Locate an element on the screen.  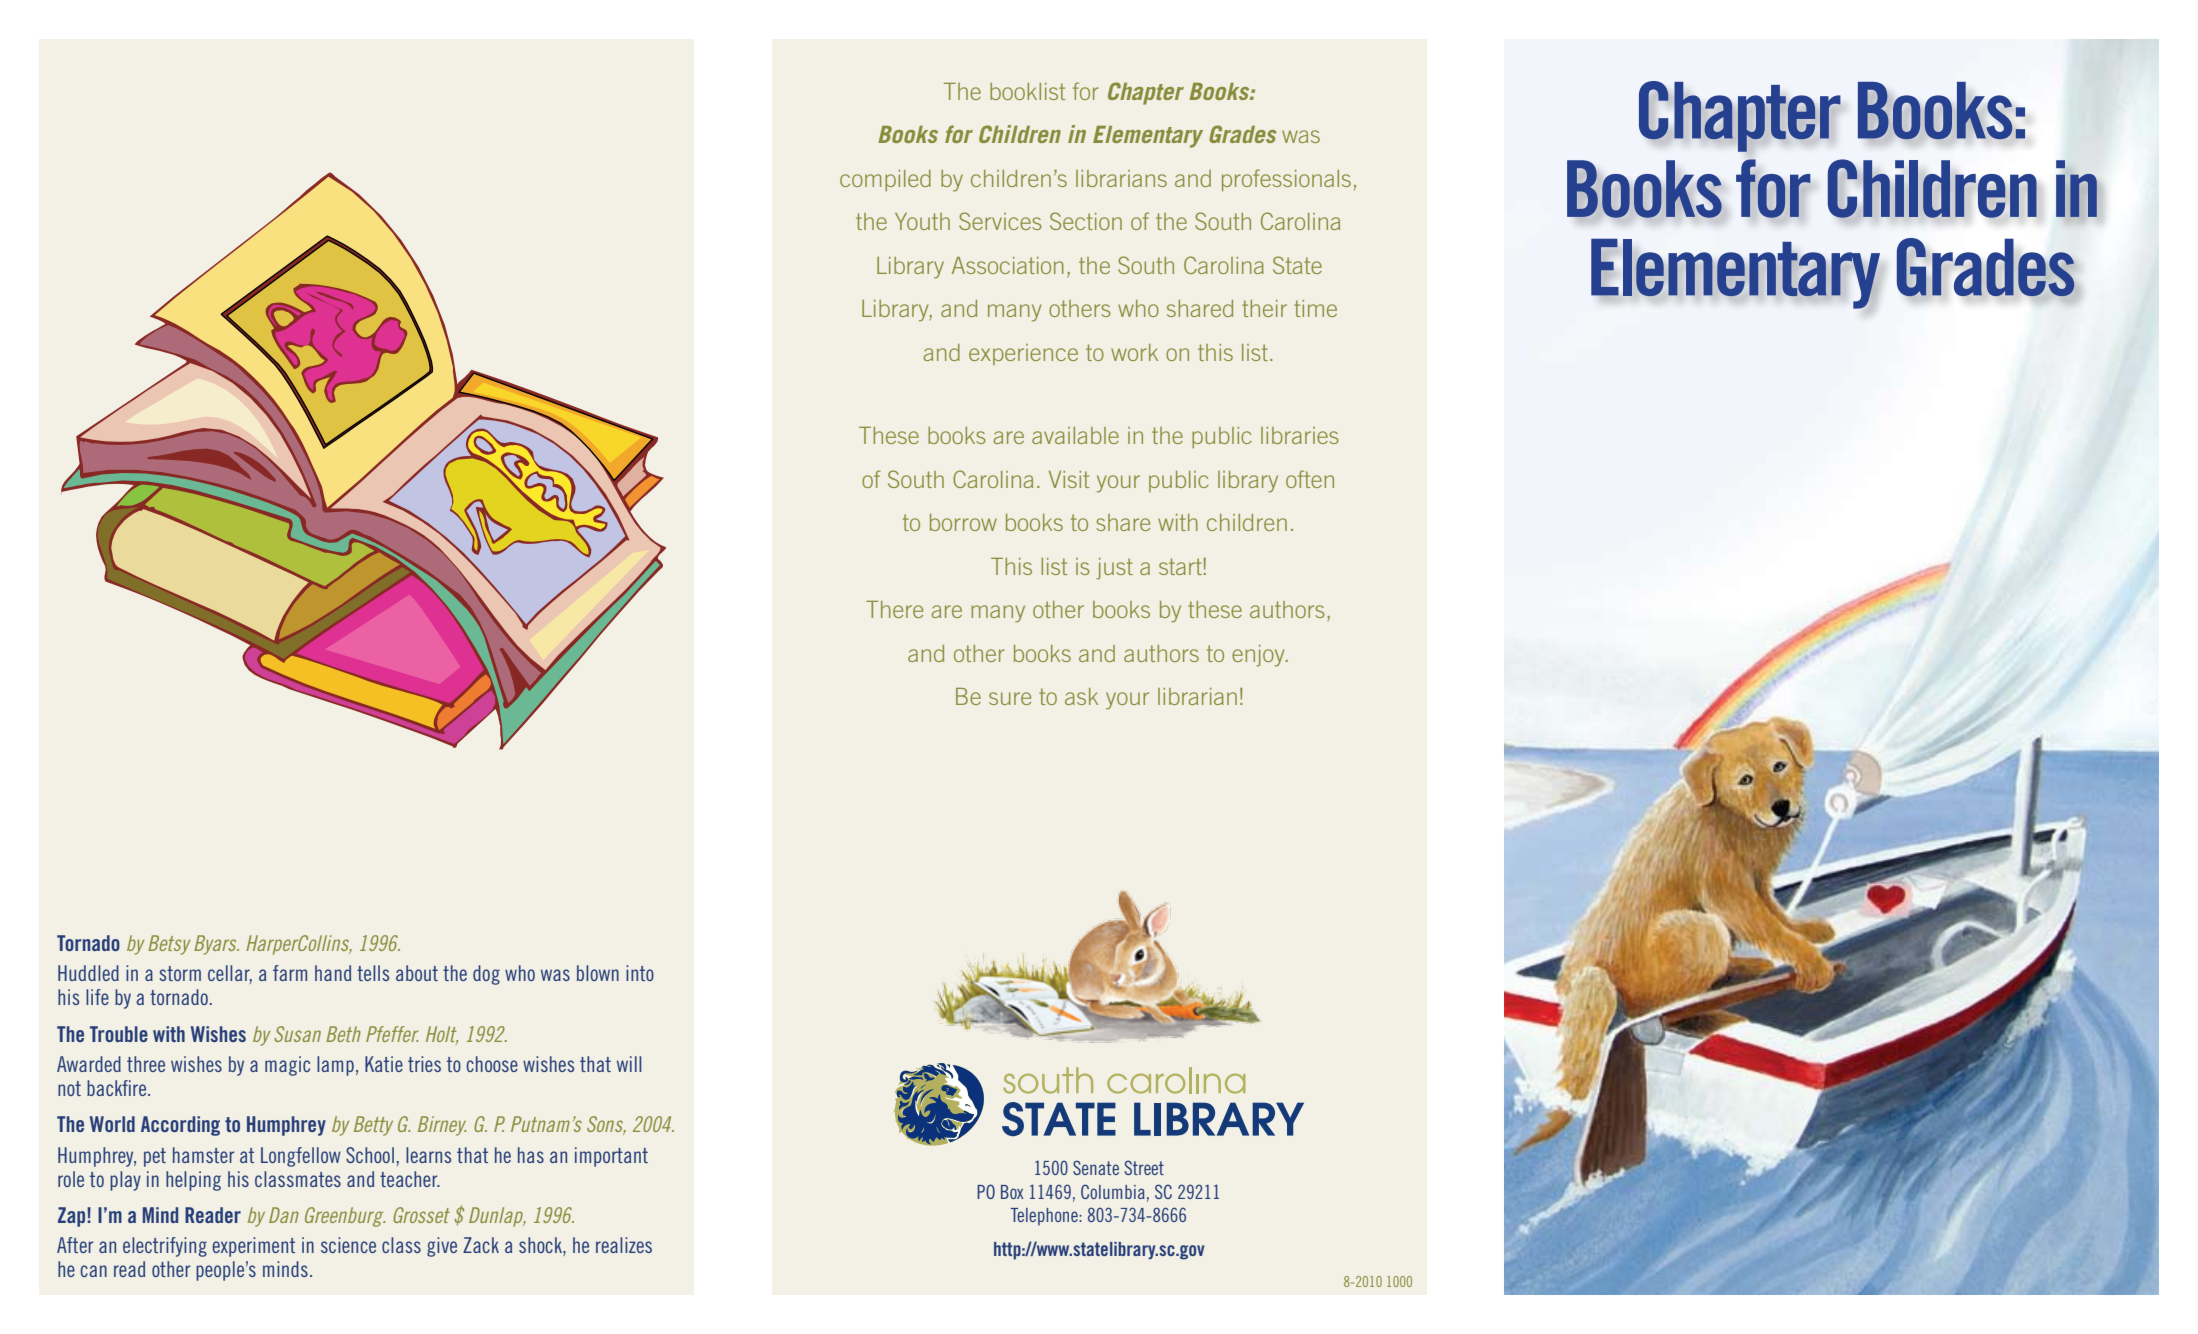
Youth is located at coordinates (922, 221).
